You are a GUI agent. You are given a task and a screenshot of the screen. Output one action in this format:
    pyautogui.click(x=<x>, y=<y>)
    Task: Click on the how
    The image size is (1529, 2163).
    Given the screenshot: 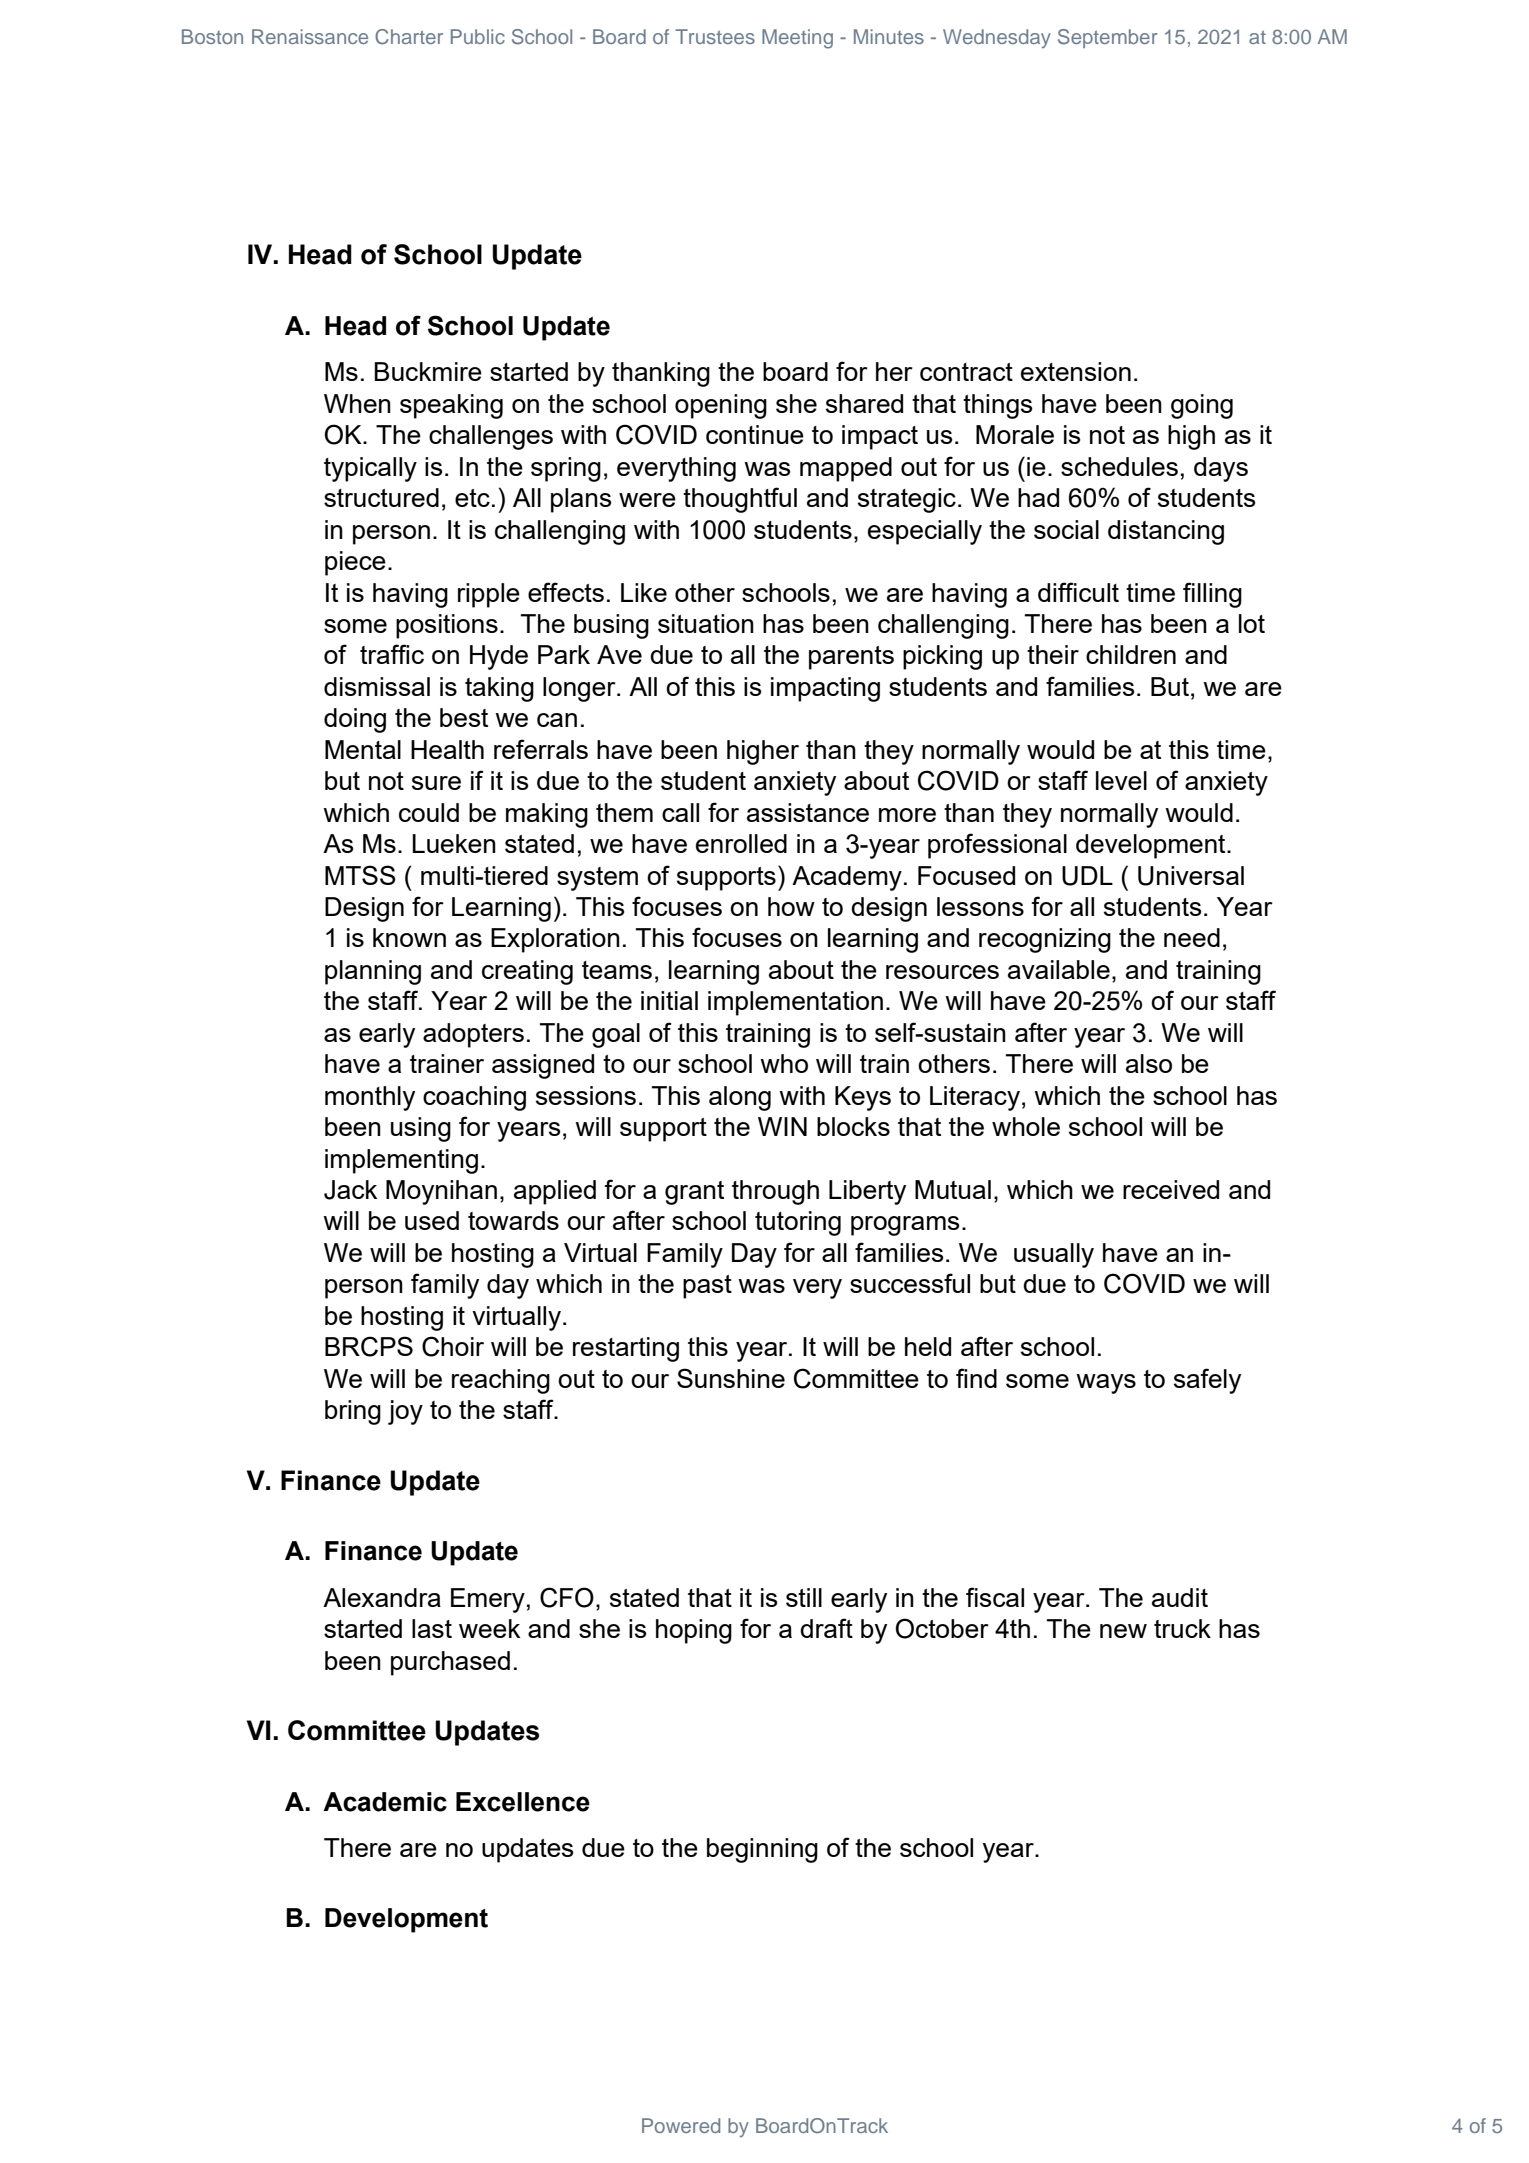 What is the action you would take?
    pyautogui.click(x=791, y=906)
